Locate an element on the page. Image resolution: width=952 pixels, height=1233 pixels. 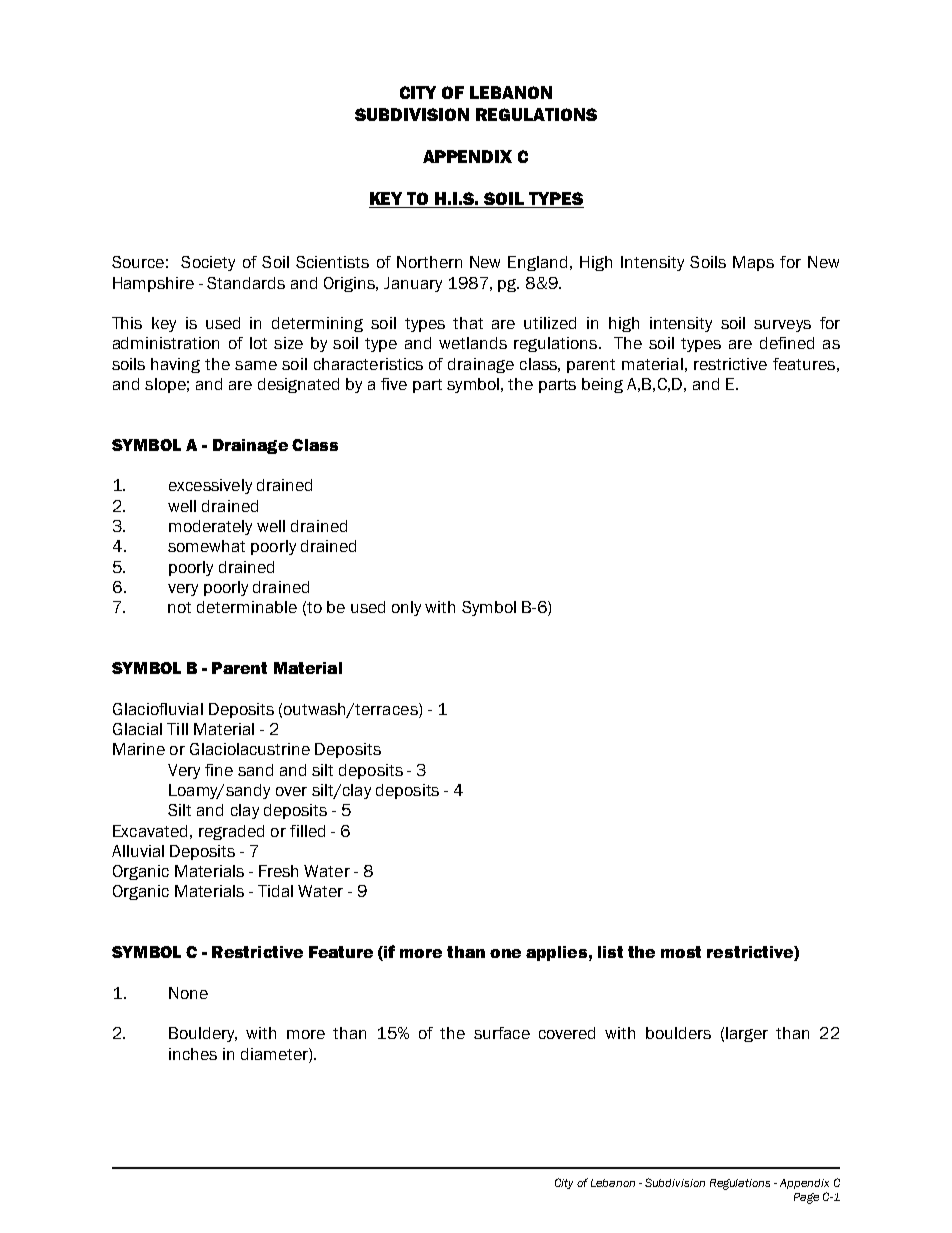
Society is located at coordinates (208, 263).
